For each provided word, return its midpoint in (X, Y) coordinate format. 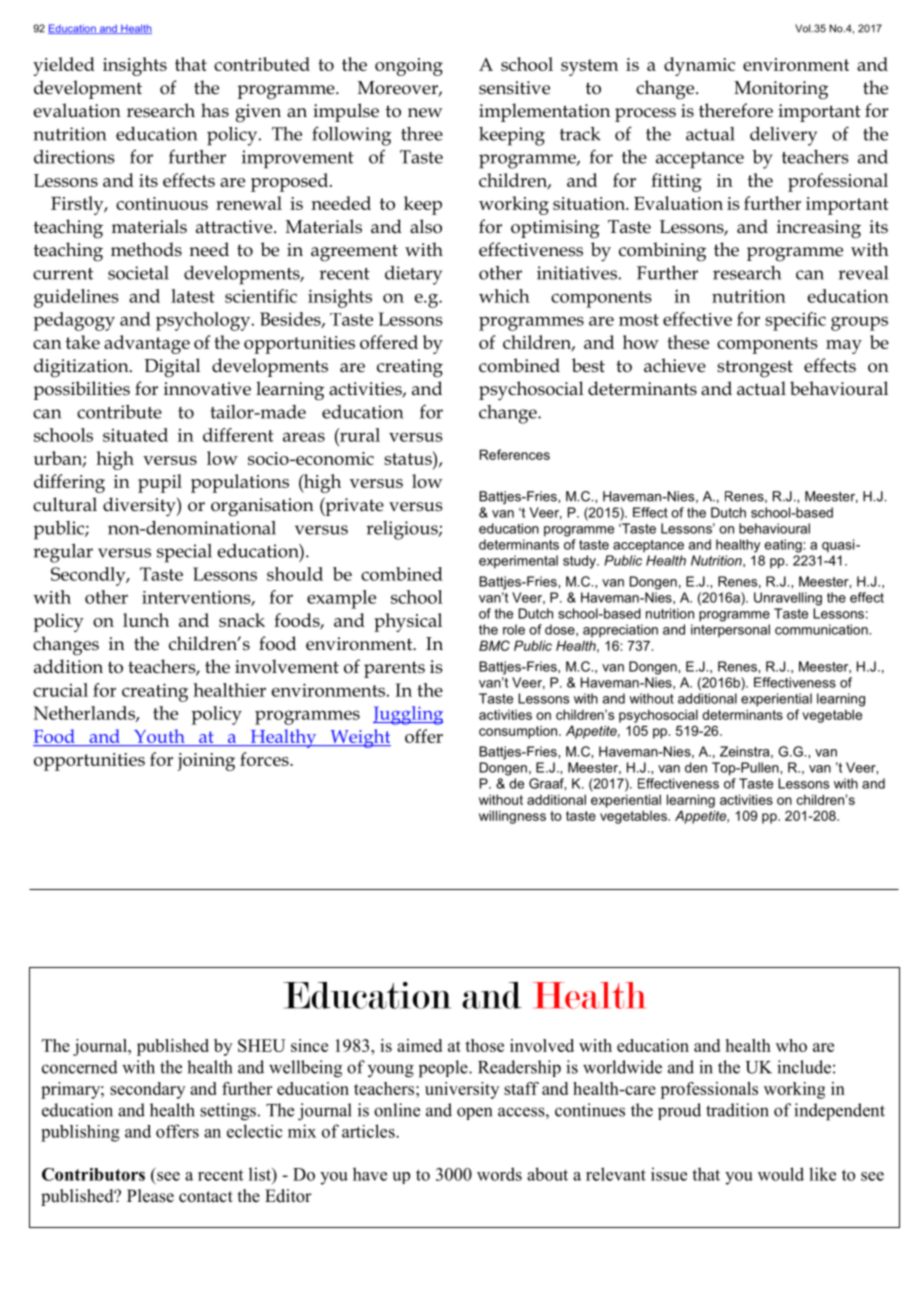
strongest (755, 369)
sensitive (514, 88)
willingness (512, 817)
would (781, 1174)
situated (135, 435)
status (409, 458)
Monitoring (781, 90)
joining (206, 762)
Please (150, 1196)
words (499, 1174)
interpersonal (730, 630)
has (215, 110)
